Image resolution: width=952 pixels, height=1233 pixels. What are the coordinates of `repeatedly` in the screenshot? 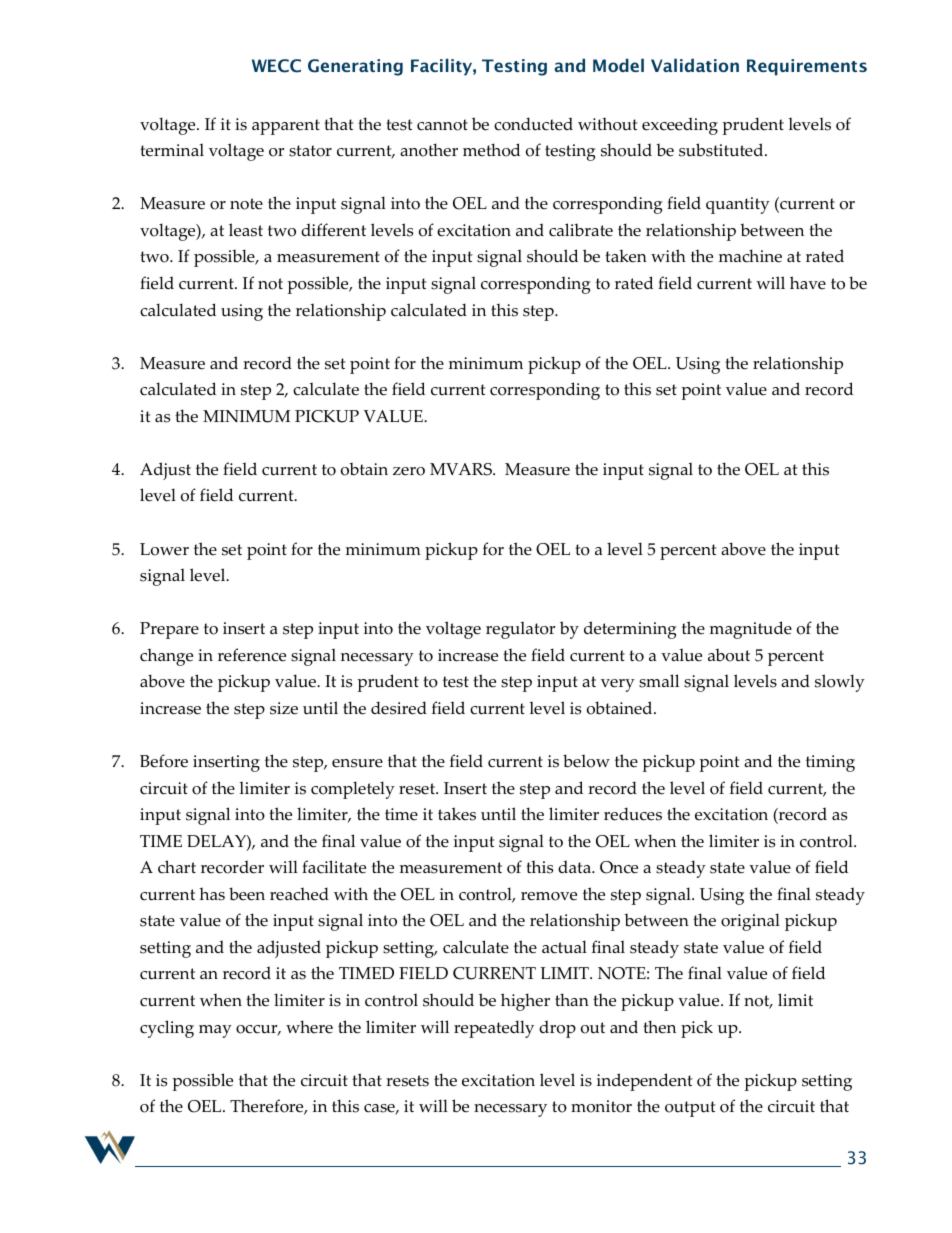 It's located at (494, 1029).
